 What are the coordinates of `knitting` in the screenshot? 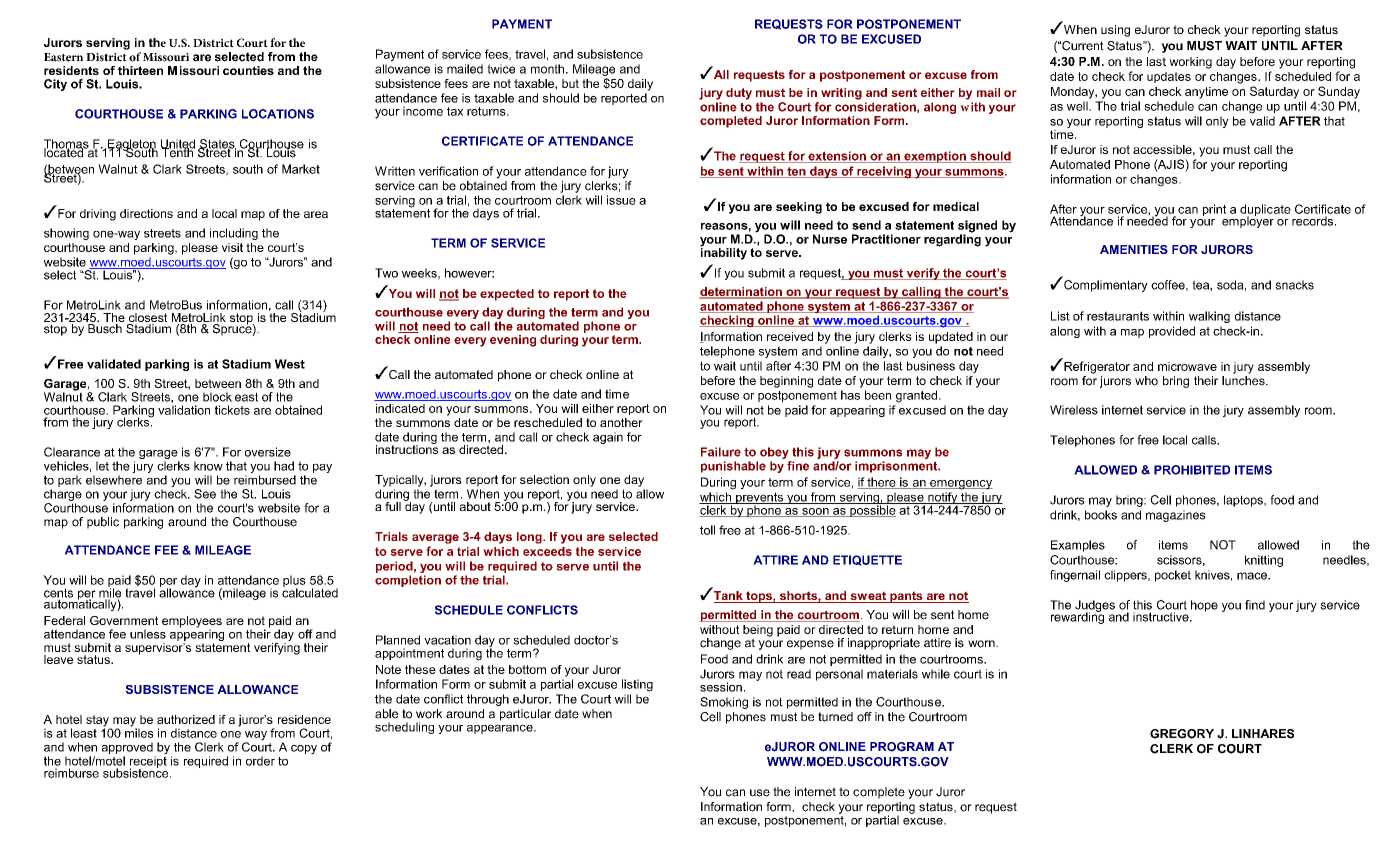 It's located at (1264, 561).
